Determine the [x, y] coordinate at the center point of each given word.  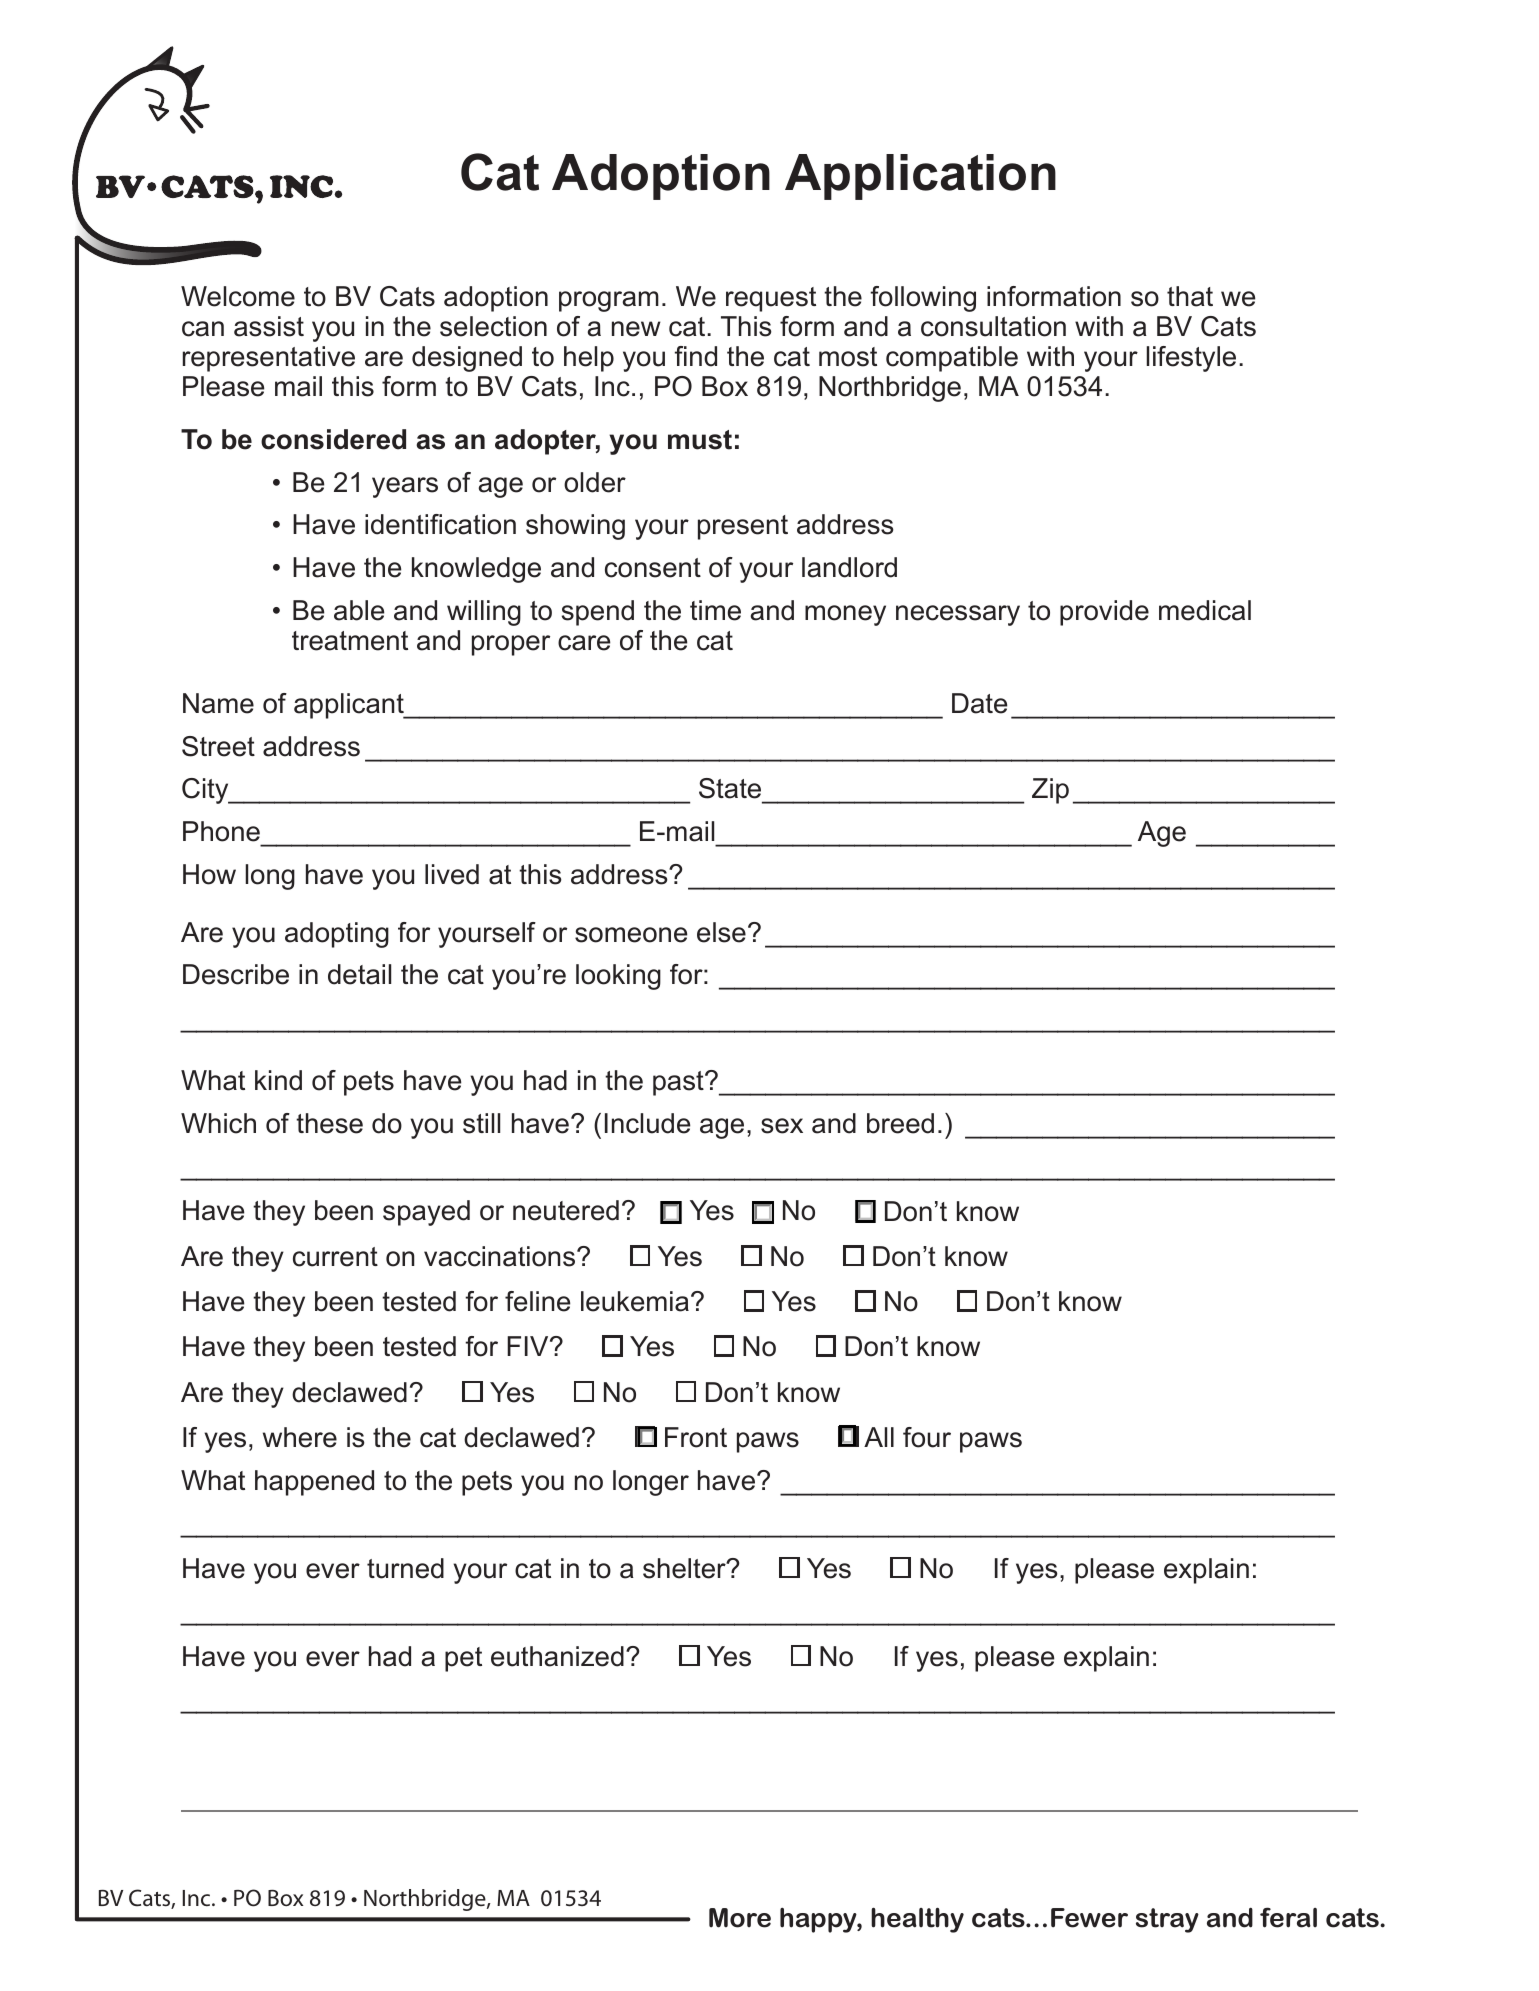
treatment [350, 641]
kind [278, 1080]
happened [314, 1483]
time [715, 610]
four [927, 1437]
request [771, 299]
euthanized [557, 1656]
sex [782, 1126]
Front [696, 1437]
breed [900, 1123]
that [1190, 296]
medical [1205, 610]
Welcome [238, 296]
